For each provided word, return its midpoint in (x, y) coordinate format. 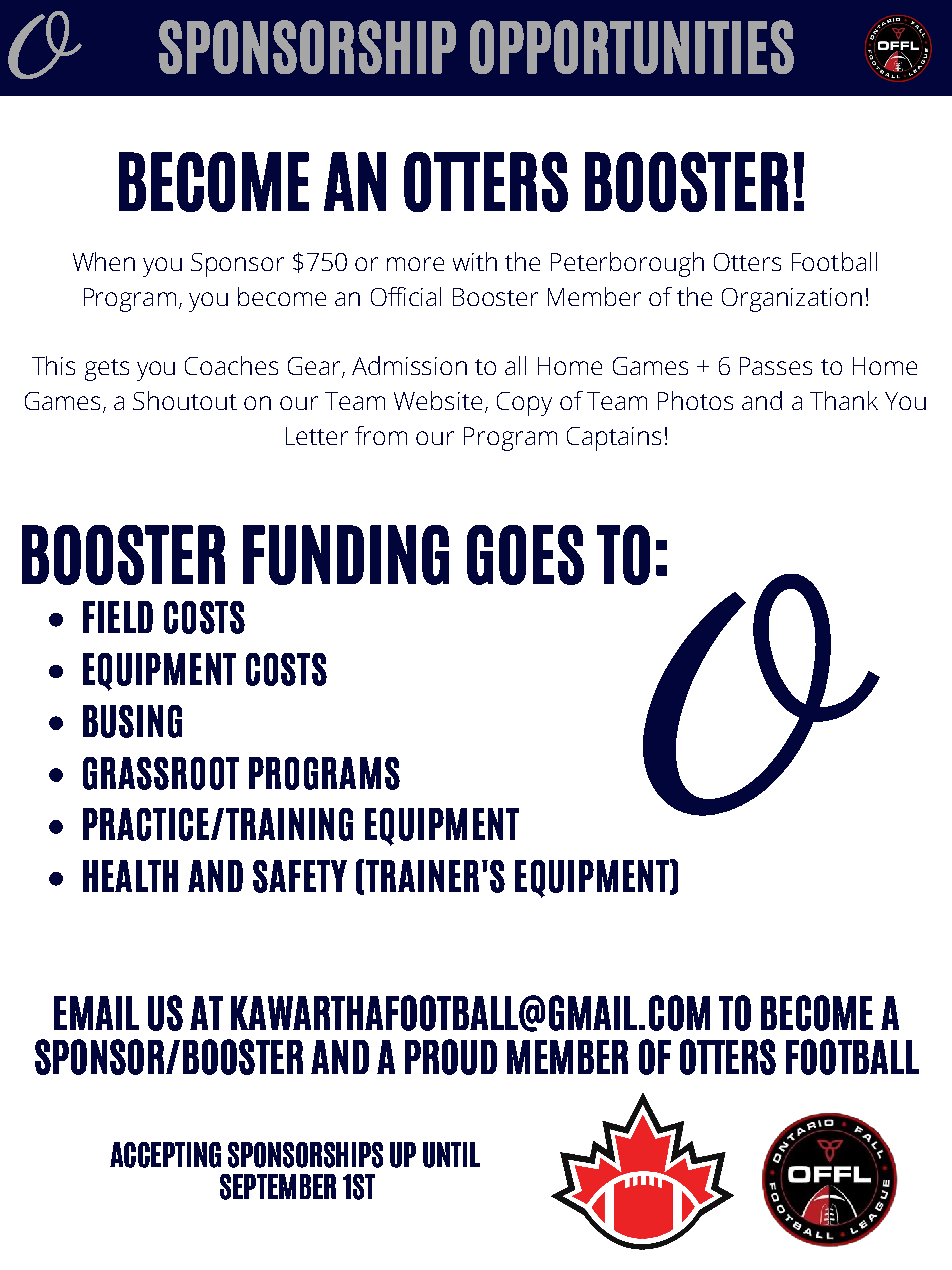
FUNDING (346, 555)
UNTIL (451, 1155)
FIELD (118, 617)
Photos (695, 400)
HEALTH (130, 876)
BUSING (132, 721)
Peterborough (627, 264)
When (104, 261)
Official (406, 296)
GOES (525, 555)
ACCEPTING (165, 1155)
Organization (792, 300)
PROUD (451, 1057)
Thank (844, 400)
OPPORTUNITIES (632, 47)
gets (107, 370)
